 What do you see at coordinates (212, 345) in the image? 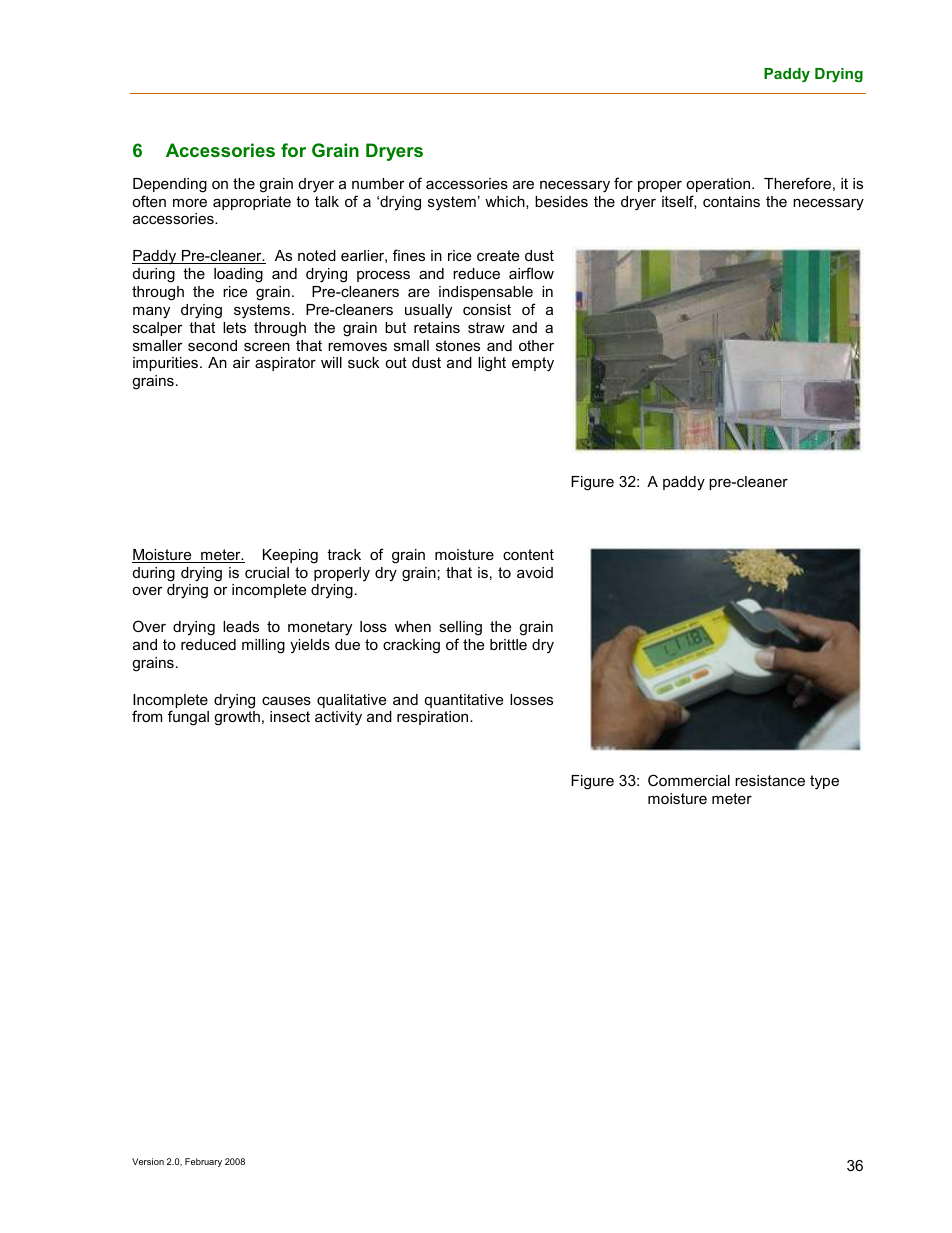
I see `second` at bounding box center [212, 345].
